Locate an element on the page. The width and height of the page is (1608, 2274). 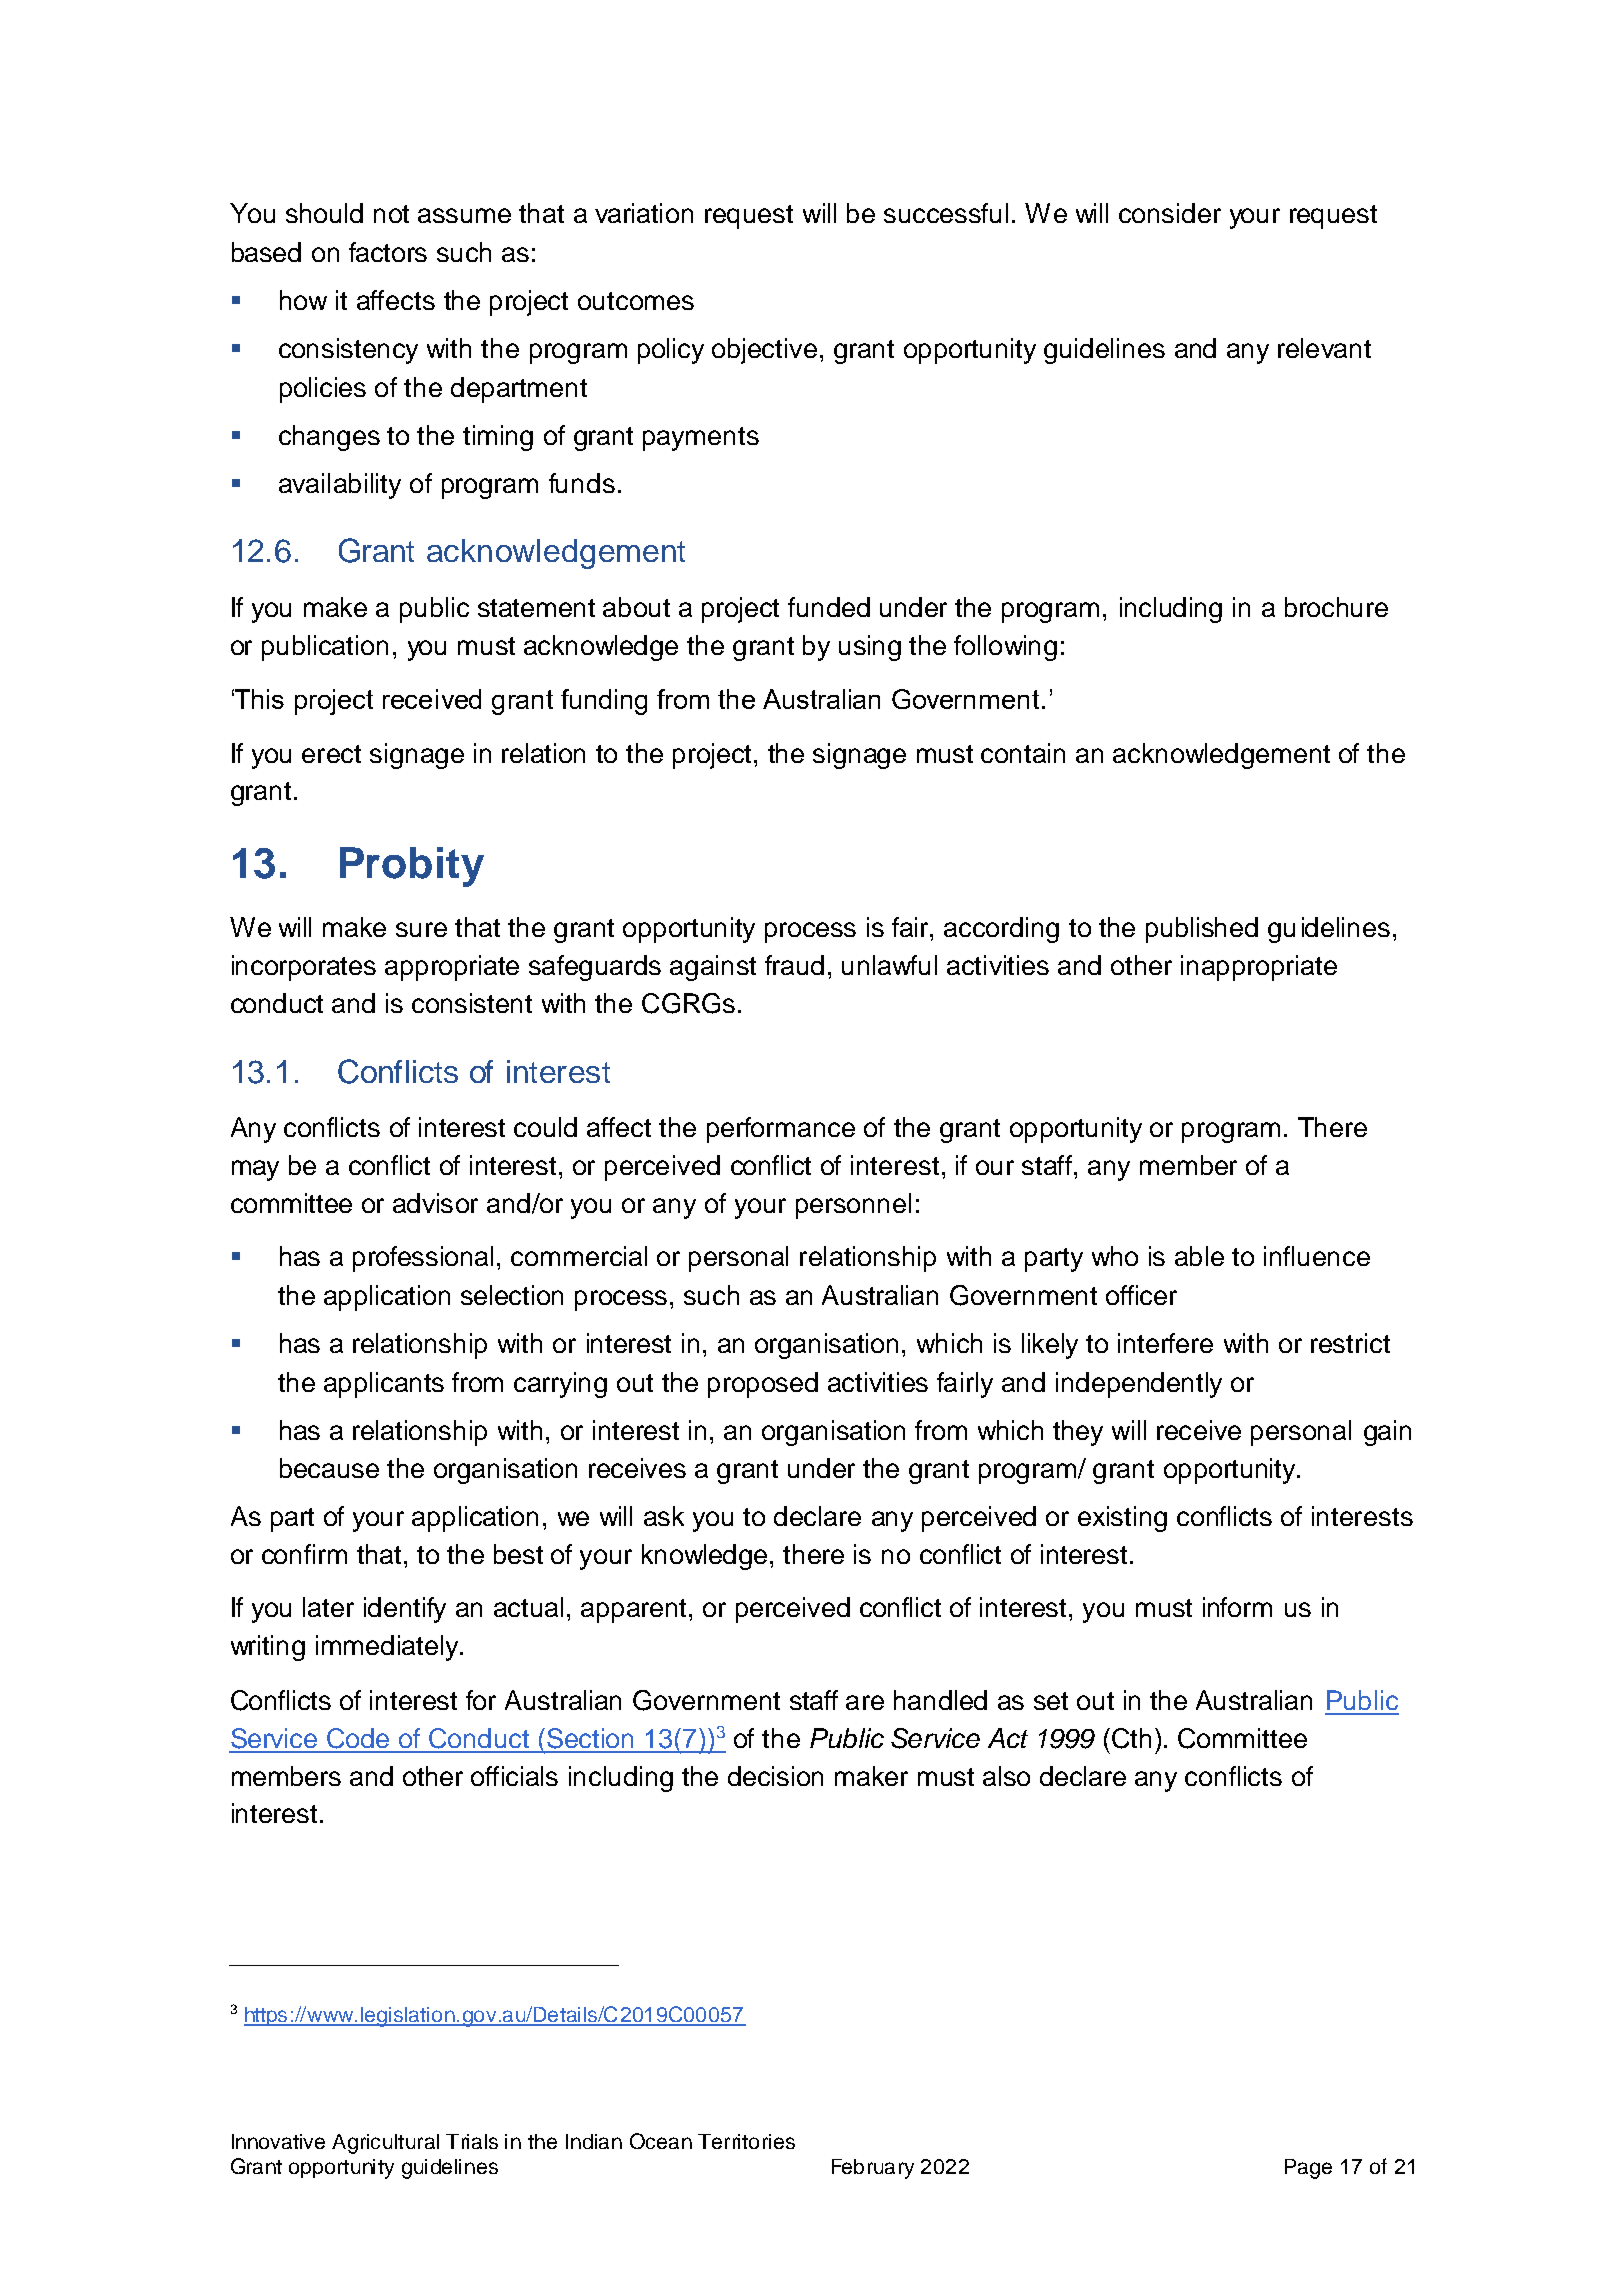
Agricultural is located at coordinates (385, 2144).
